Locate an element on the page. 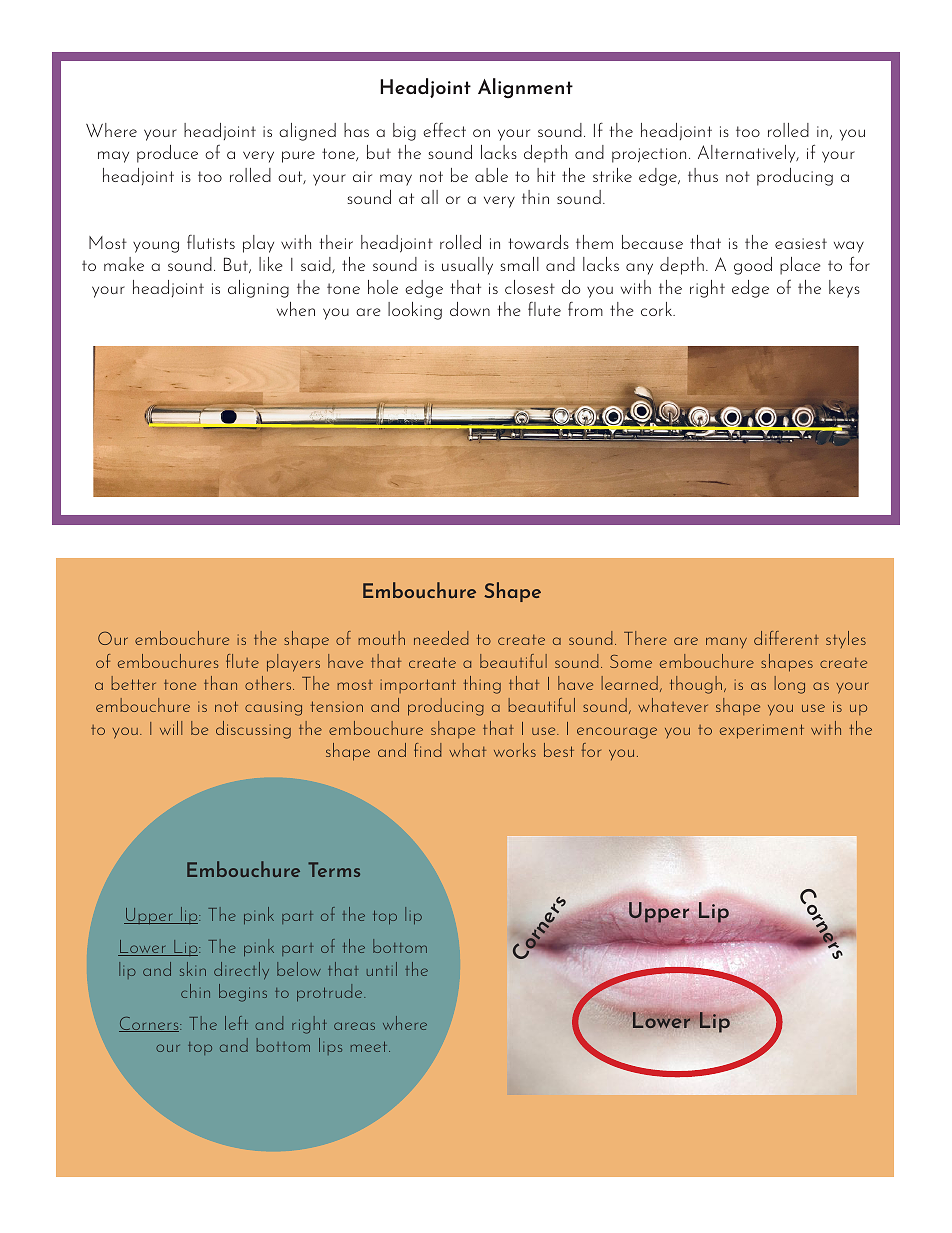 This image has width=952, height=1233. needed is located at coordinates (441, 638).
